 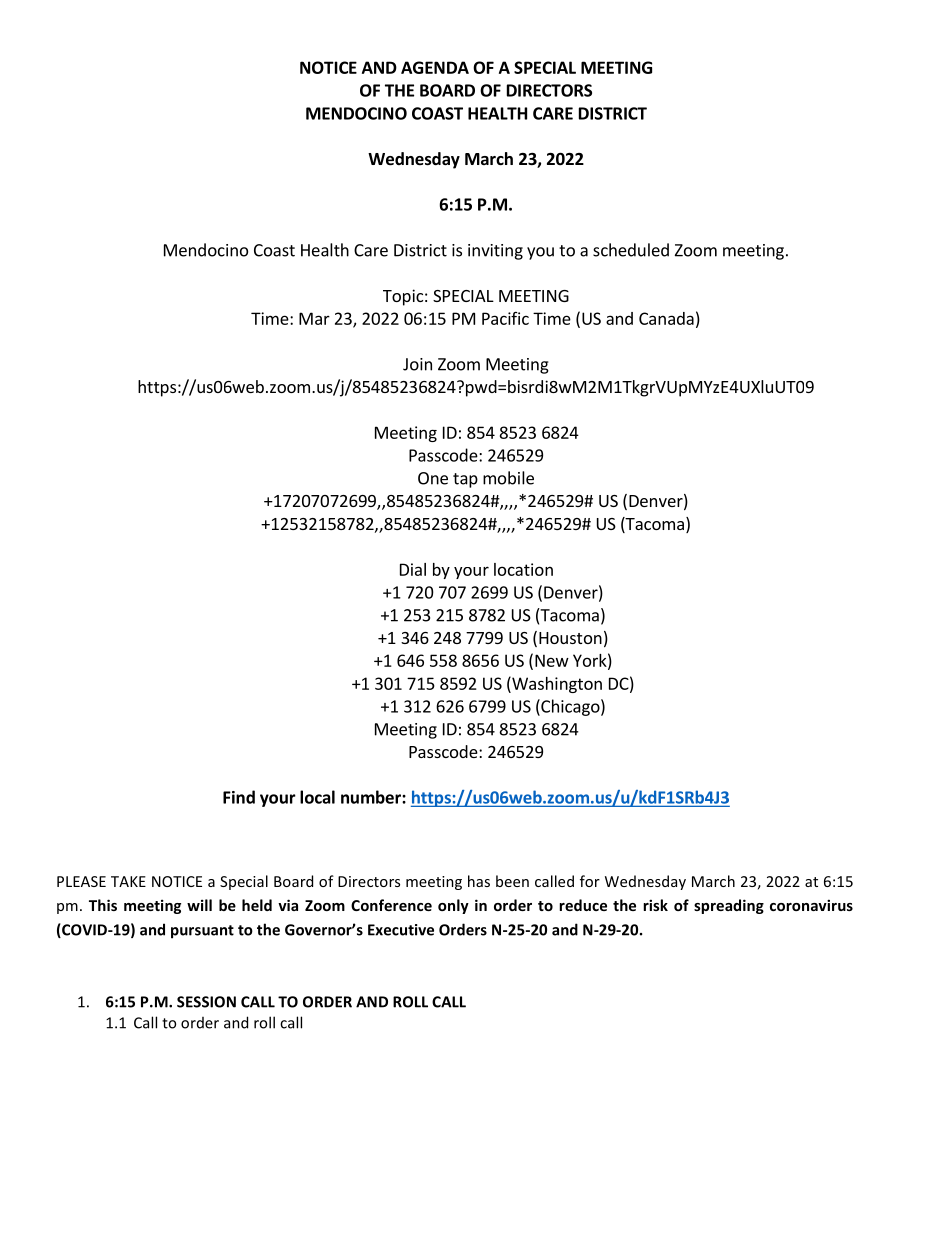 I want to click on AGENDA, so click(x=435, y=67).
